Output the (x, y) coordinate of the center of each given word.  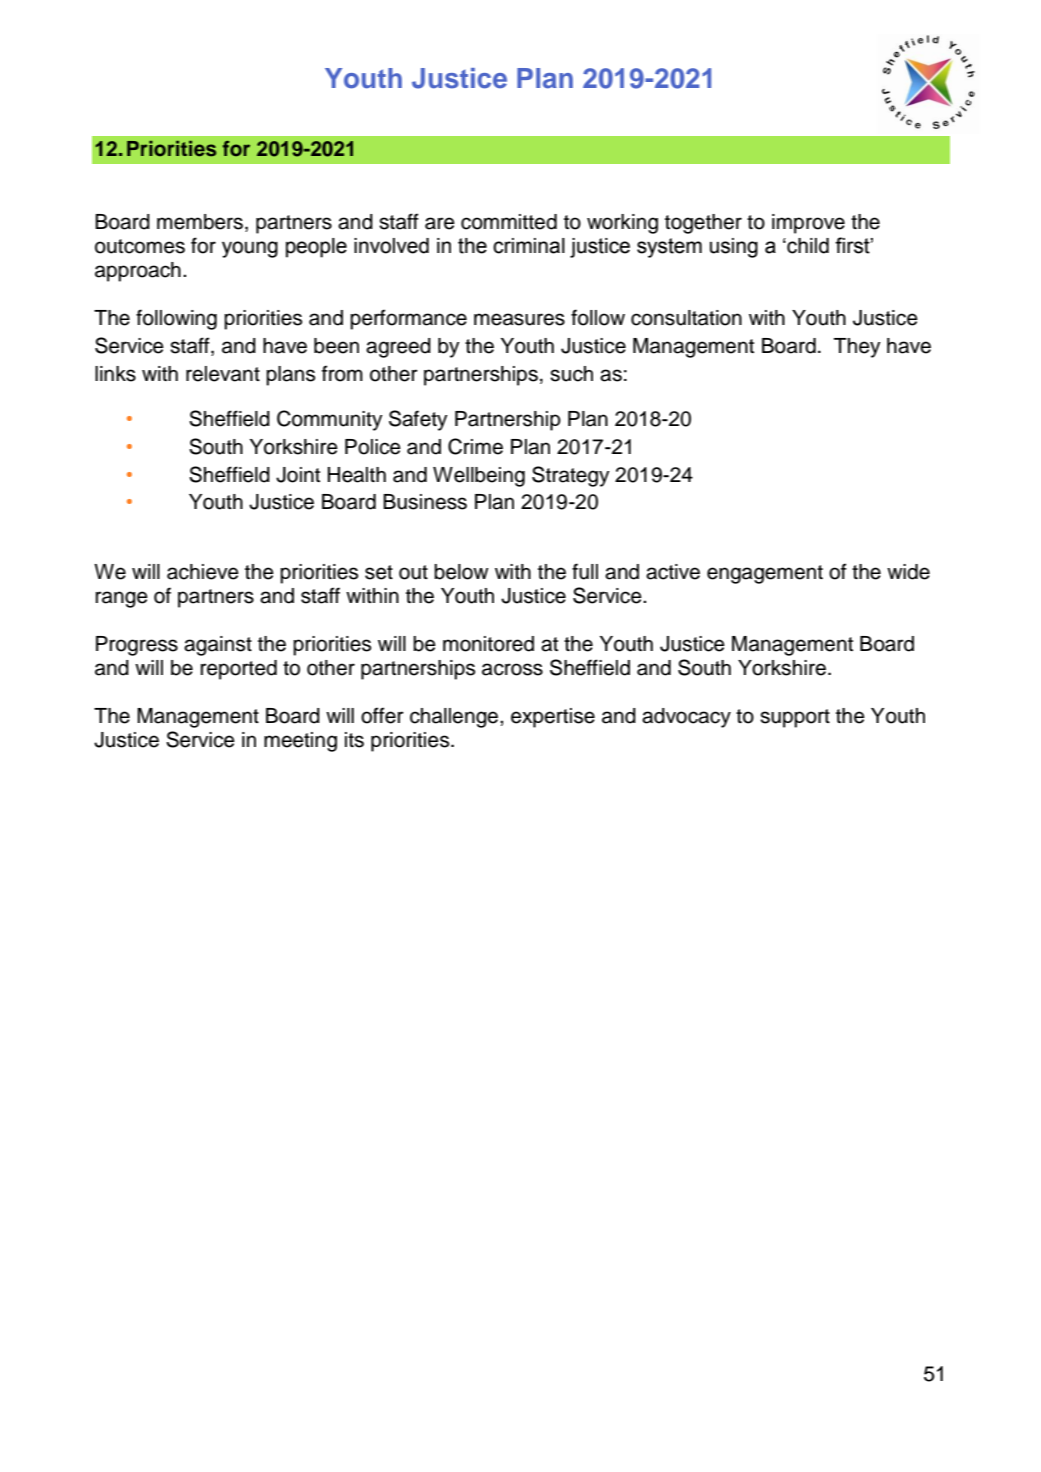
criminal (529, 246)
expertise (553, 718)
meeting (300, 742)
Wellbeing (479, 477)
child (807, 246)
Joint (298, 475)
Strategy (571, 476)
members (200, 222)
